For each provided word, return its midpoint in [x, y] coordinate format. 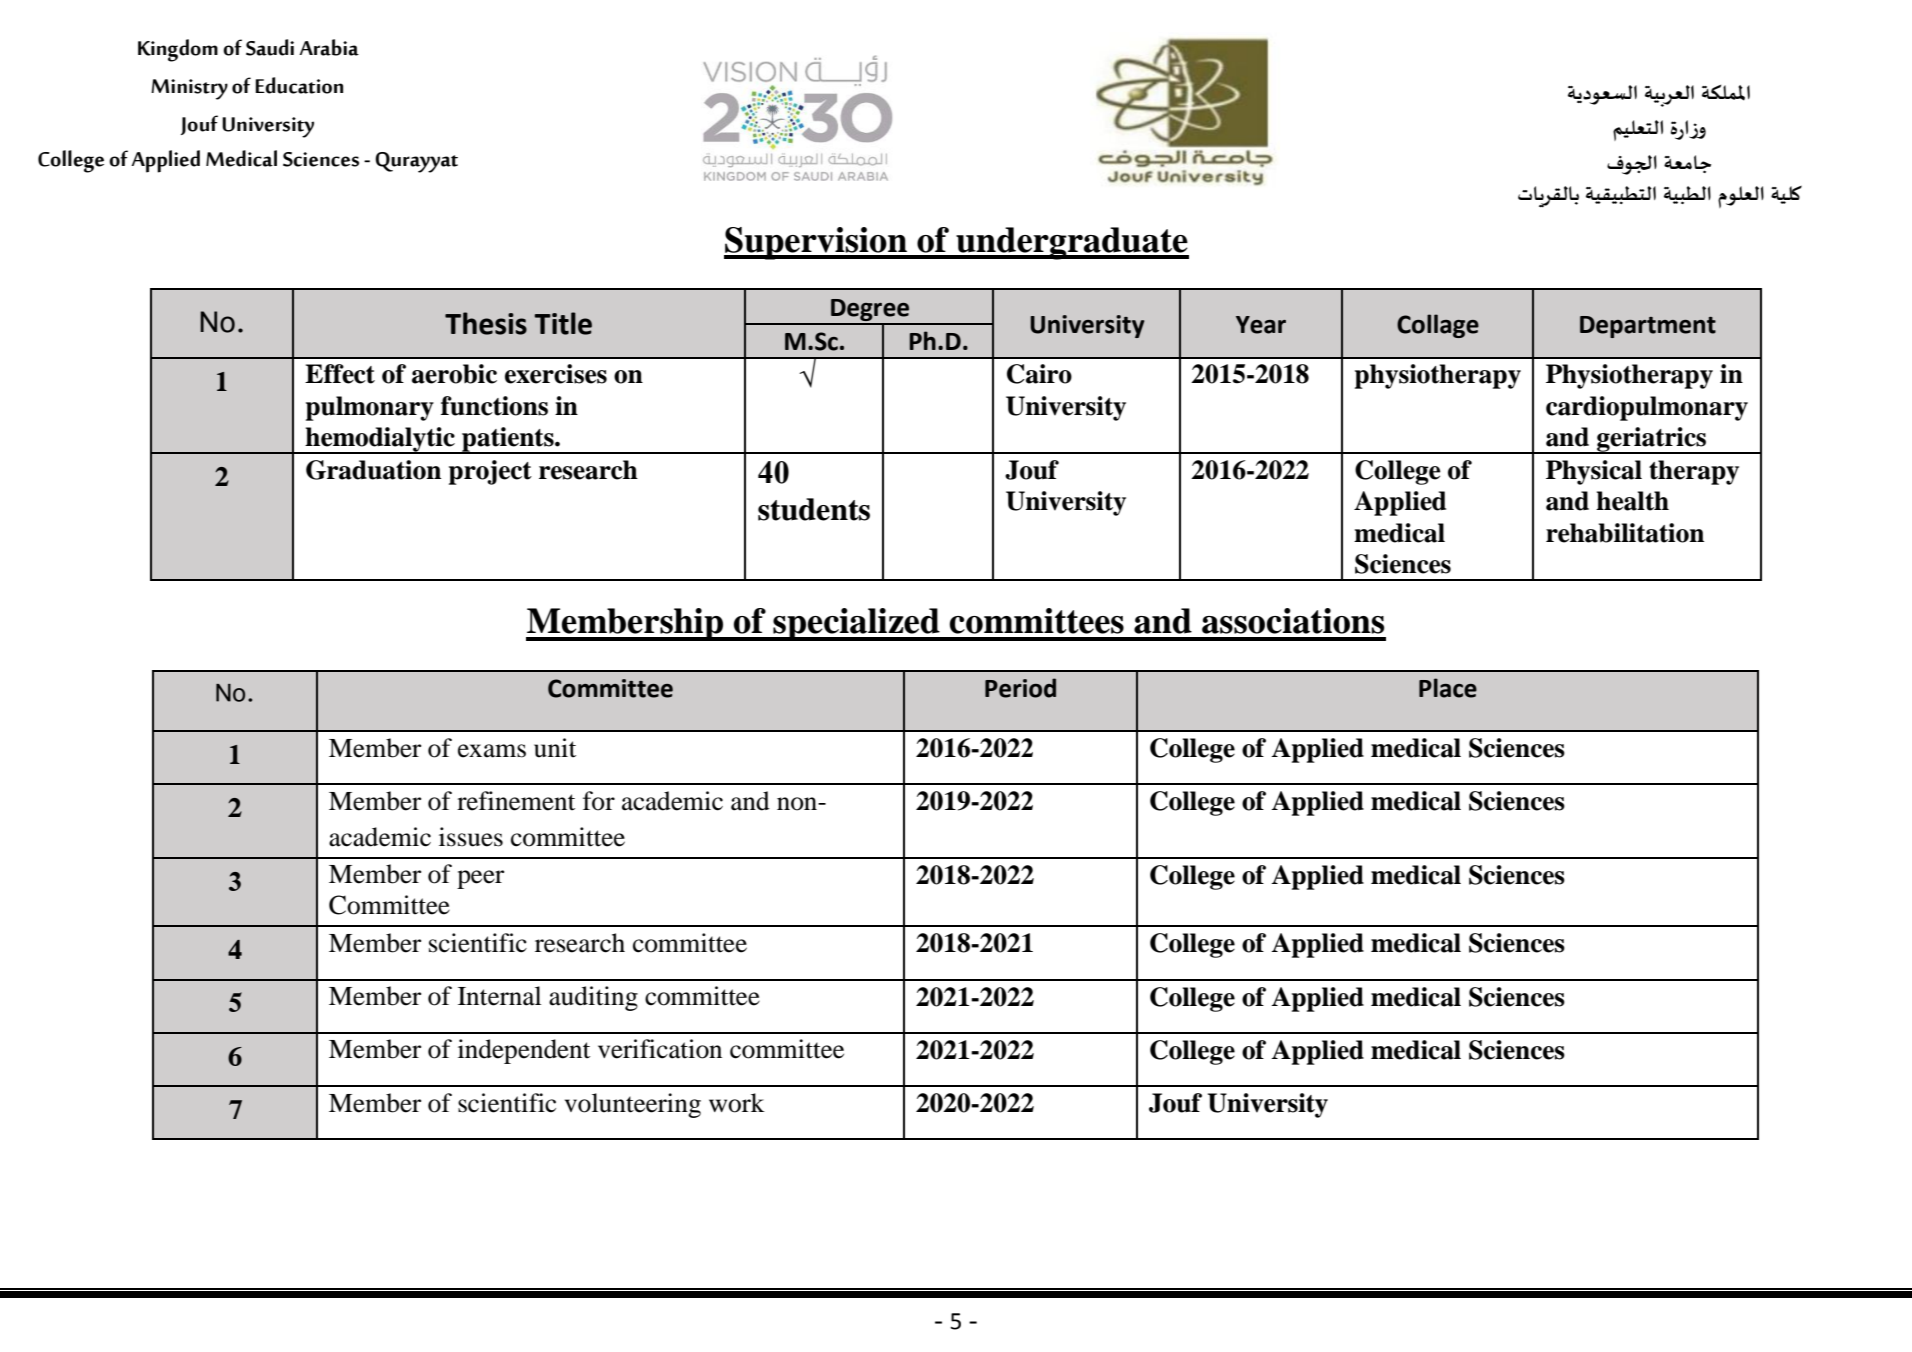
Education [299, 85]
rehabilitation [1625, 533]
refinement [516, 801]
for [599, 801]
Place [1448, 688]
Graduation [373, 470]
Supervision [817, 243]
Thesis [486, 323]
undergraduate [1071, 243]
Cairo [1039, 374]
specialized [856, 624]
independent [524, 1051]
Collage [1438, 326]
